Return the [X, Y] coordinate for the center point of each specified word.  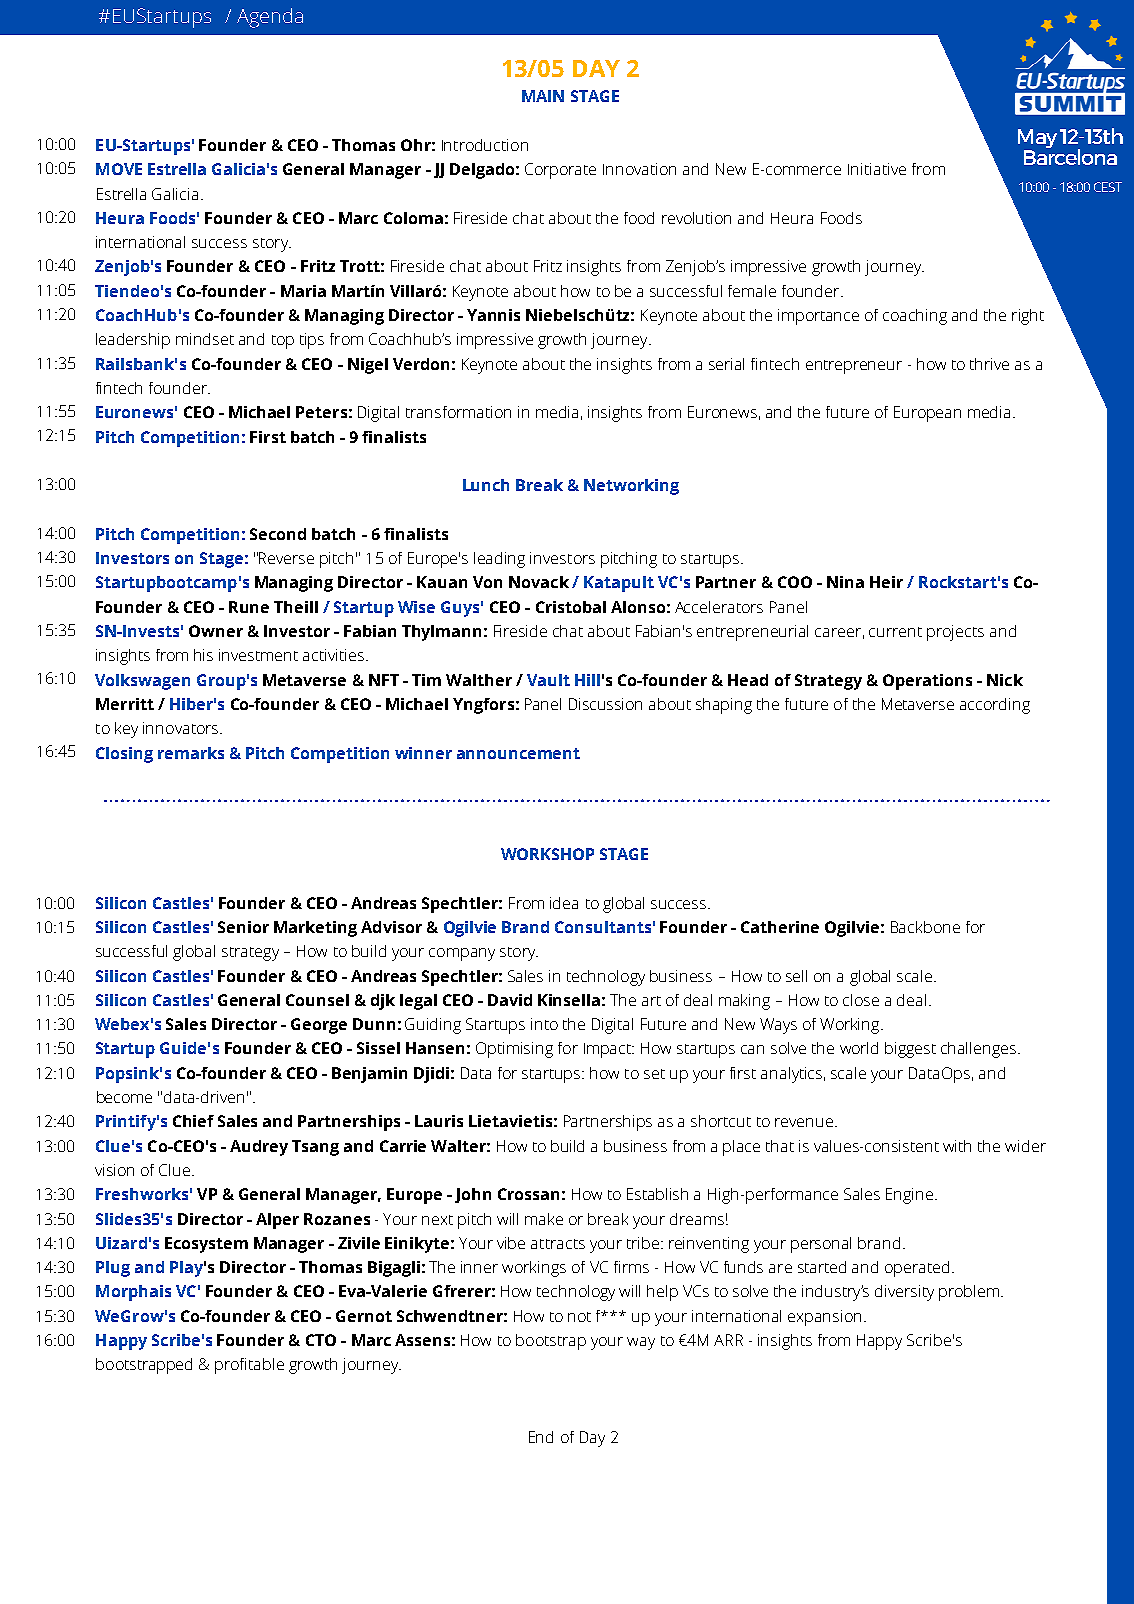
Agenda [270, 18]
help [662, 1293]
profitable [249, 1366]
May [1037, 140]
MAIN [543, 96]
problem [970, 1293]
